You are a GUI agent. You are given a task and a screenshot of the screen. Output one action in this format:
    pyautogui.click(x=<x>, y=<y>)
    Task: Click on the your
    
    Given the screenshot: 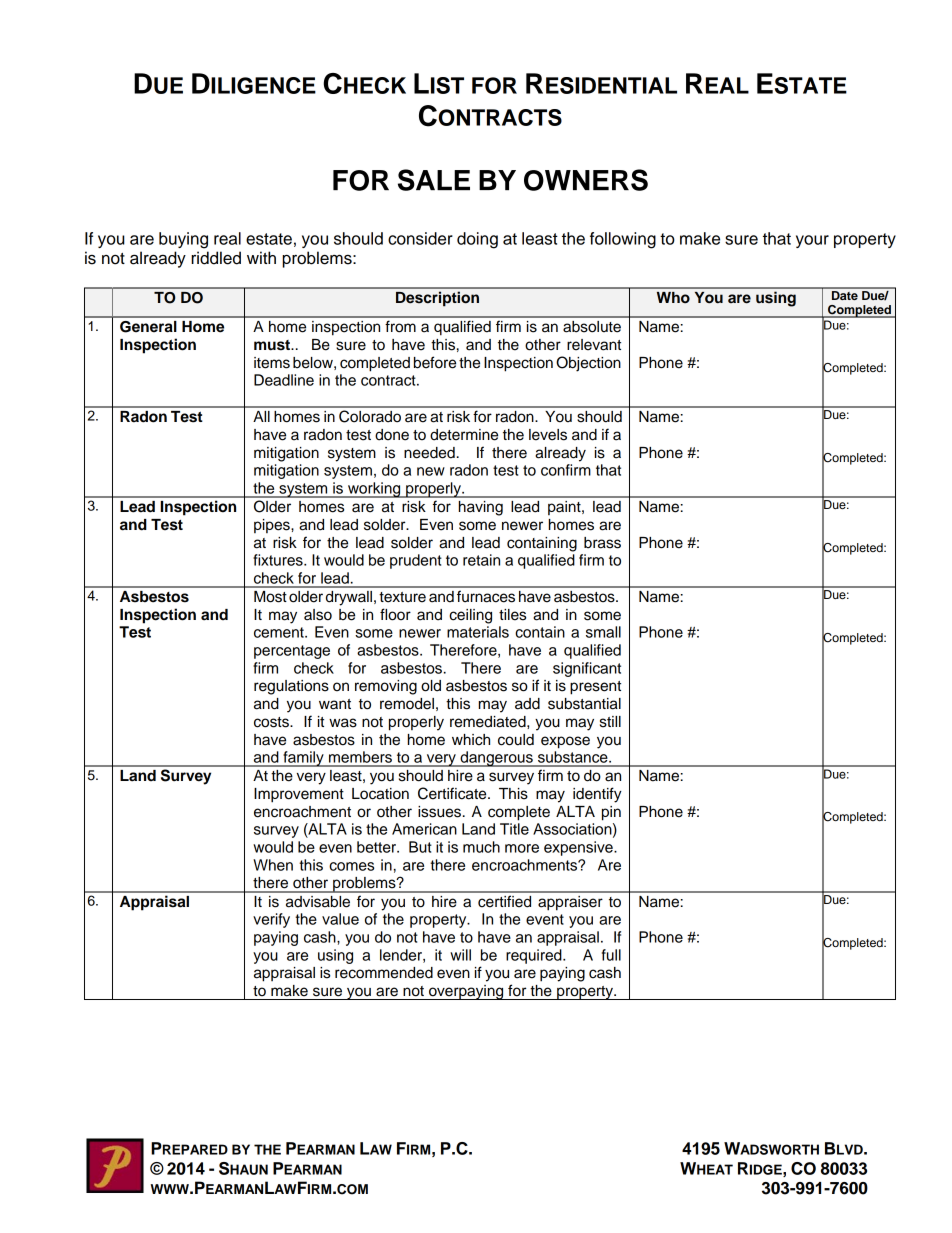 What is the action you would take?
    pyautogui.click(x=812, y=241)
